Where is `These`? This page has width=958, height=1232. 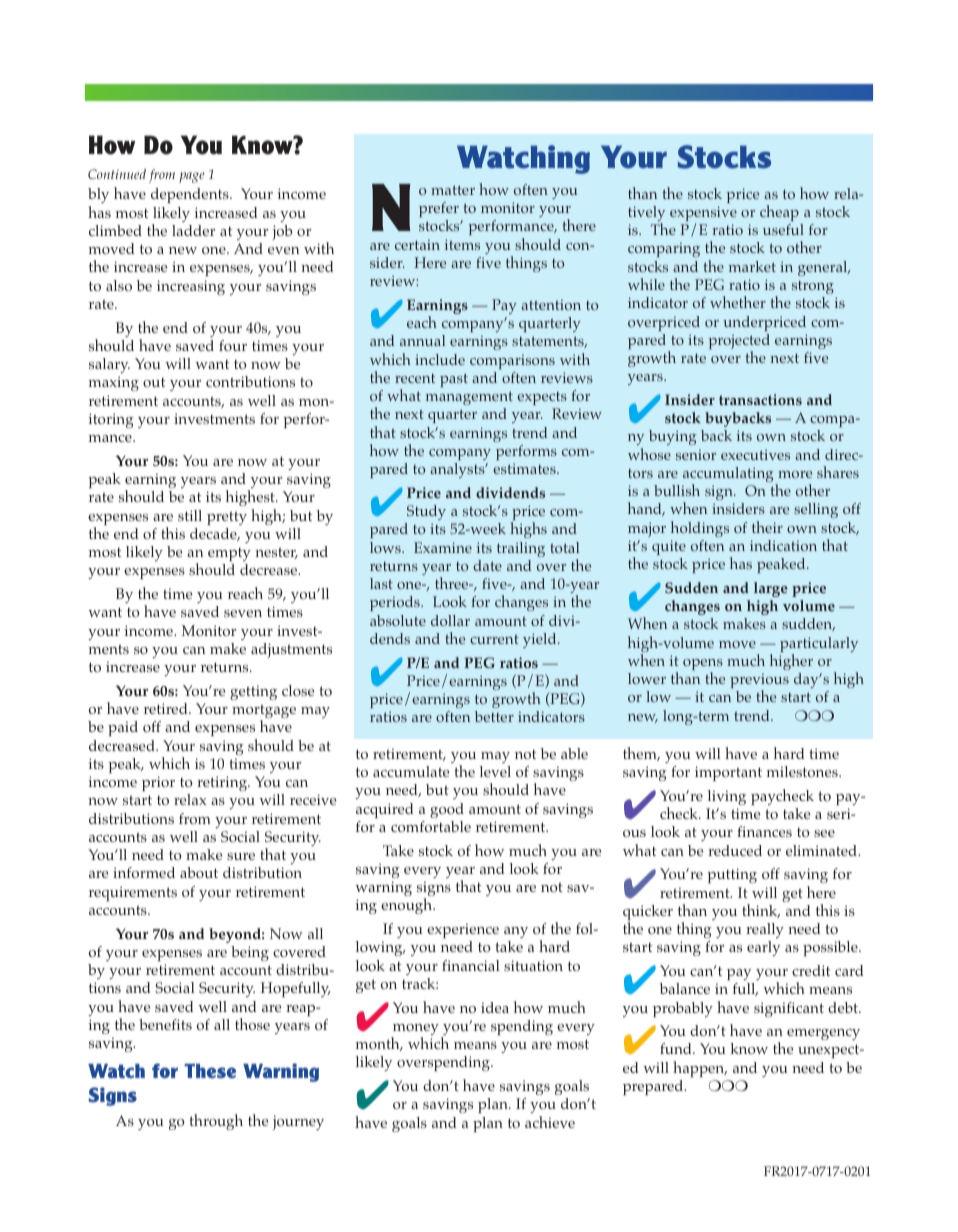
These is located at coordinates (210, 1071).
